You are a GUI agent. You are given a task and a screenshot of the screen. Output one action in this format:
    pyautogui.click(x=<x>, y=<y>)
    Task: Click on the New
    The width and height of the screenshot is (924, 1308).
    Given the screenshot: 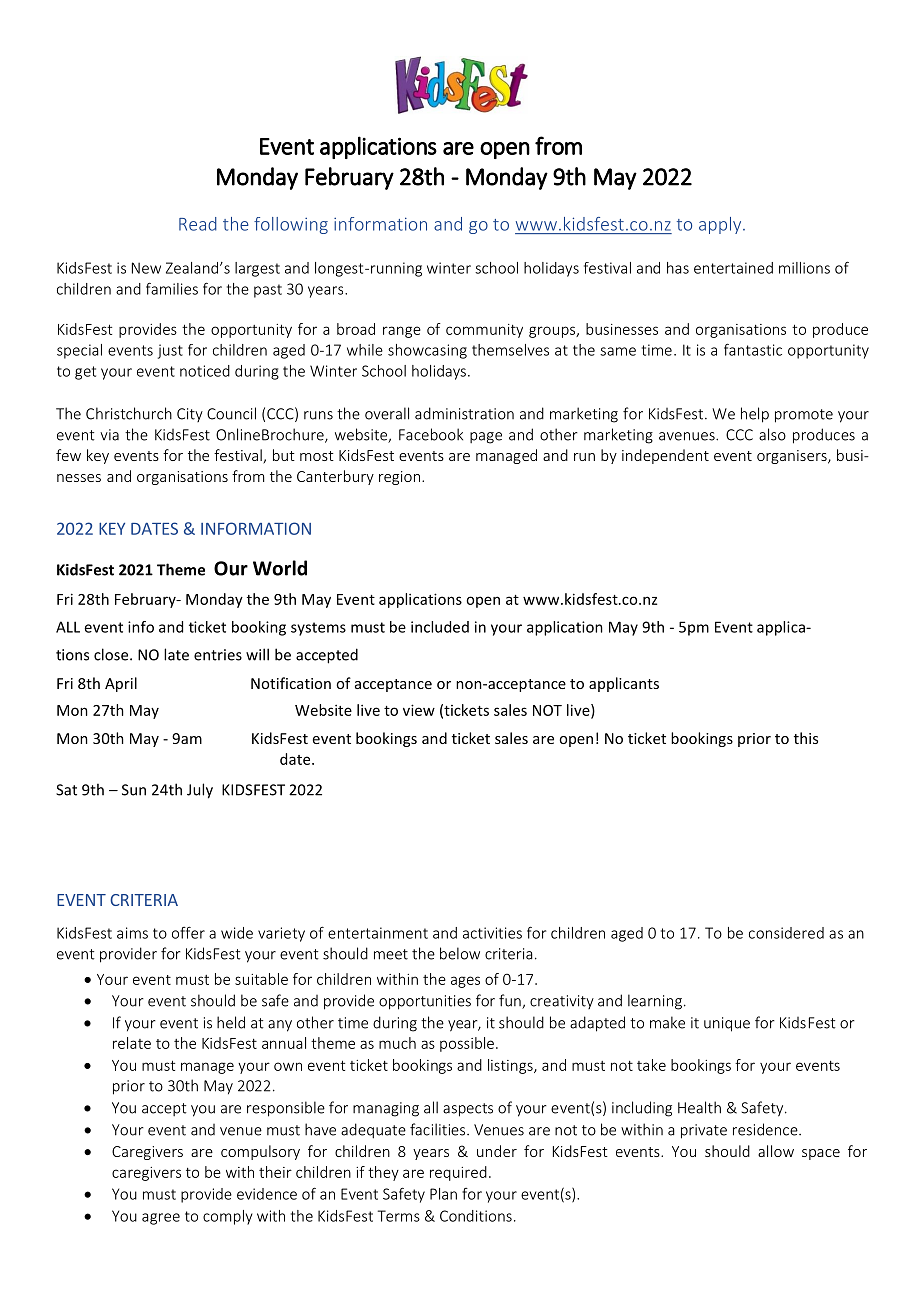 What is the action you would take?
    pyautogui.click(x=146, y=268)
